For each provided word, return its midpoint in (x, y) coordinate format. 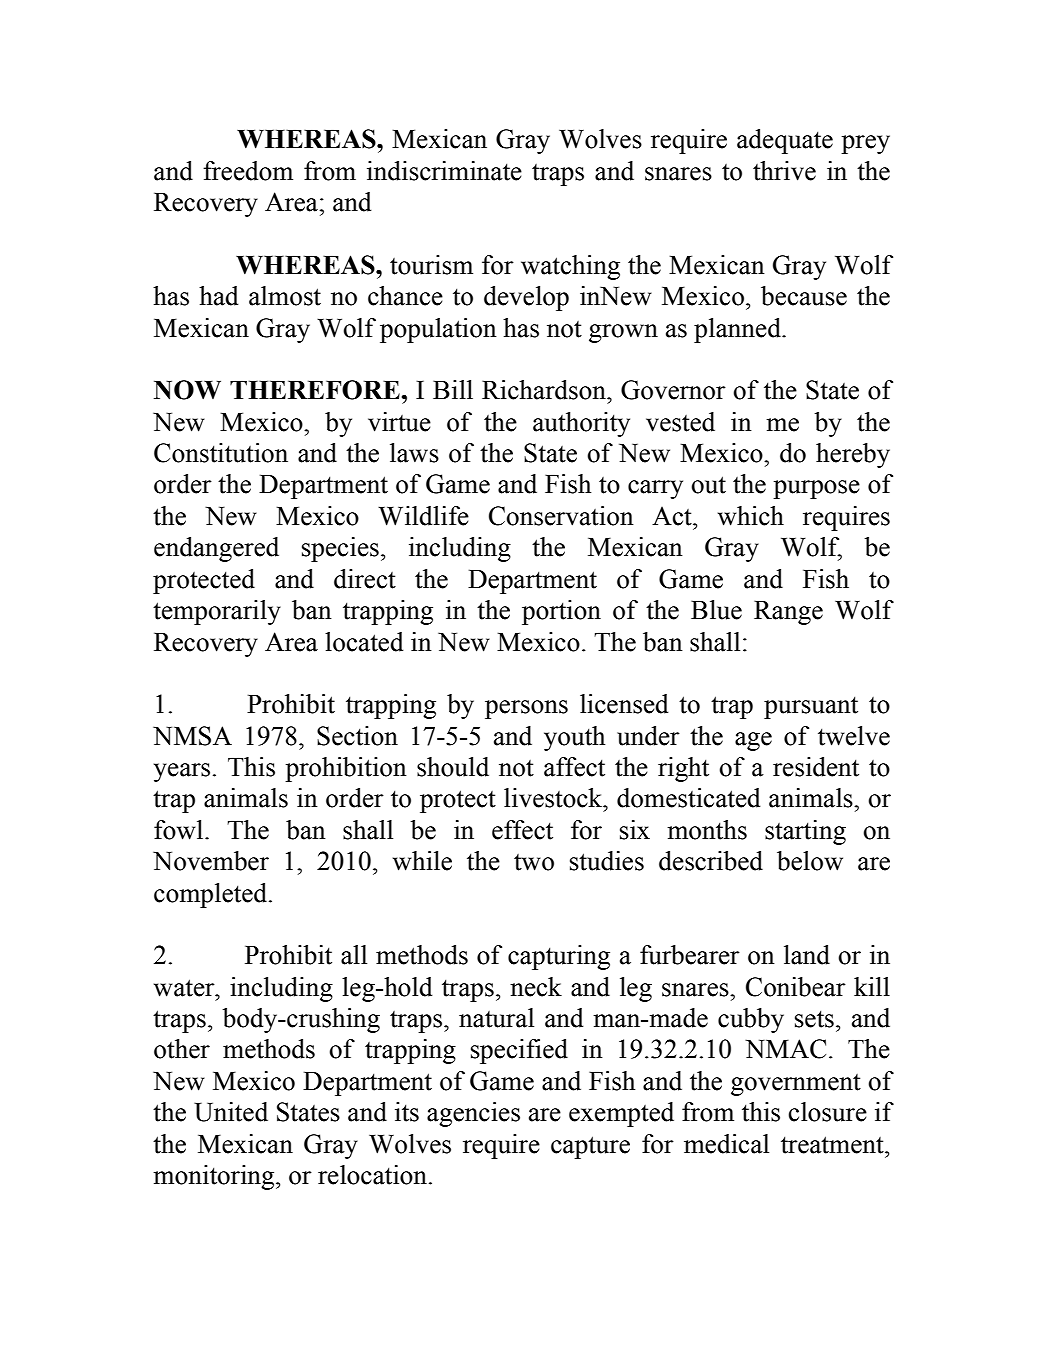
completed (212, 895)
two (534, 862)
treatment (833, 1145)
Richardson (545, 390)
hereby (853, 455)
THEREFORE (315, 390)
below (810, 861)
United (231, 1112)
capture (590, 1147)
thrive (784, 171)
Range (788, 613)
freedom (248, 171)
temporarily (217, 612)
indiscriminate (444, 171)
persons (526, 709)
